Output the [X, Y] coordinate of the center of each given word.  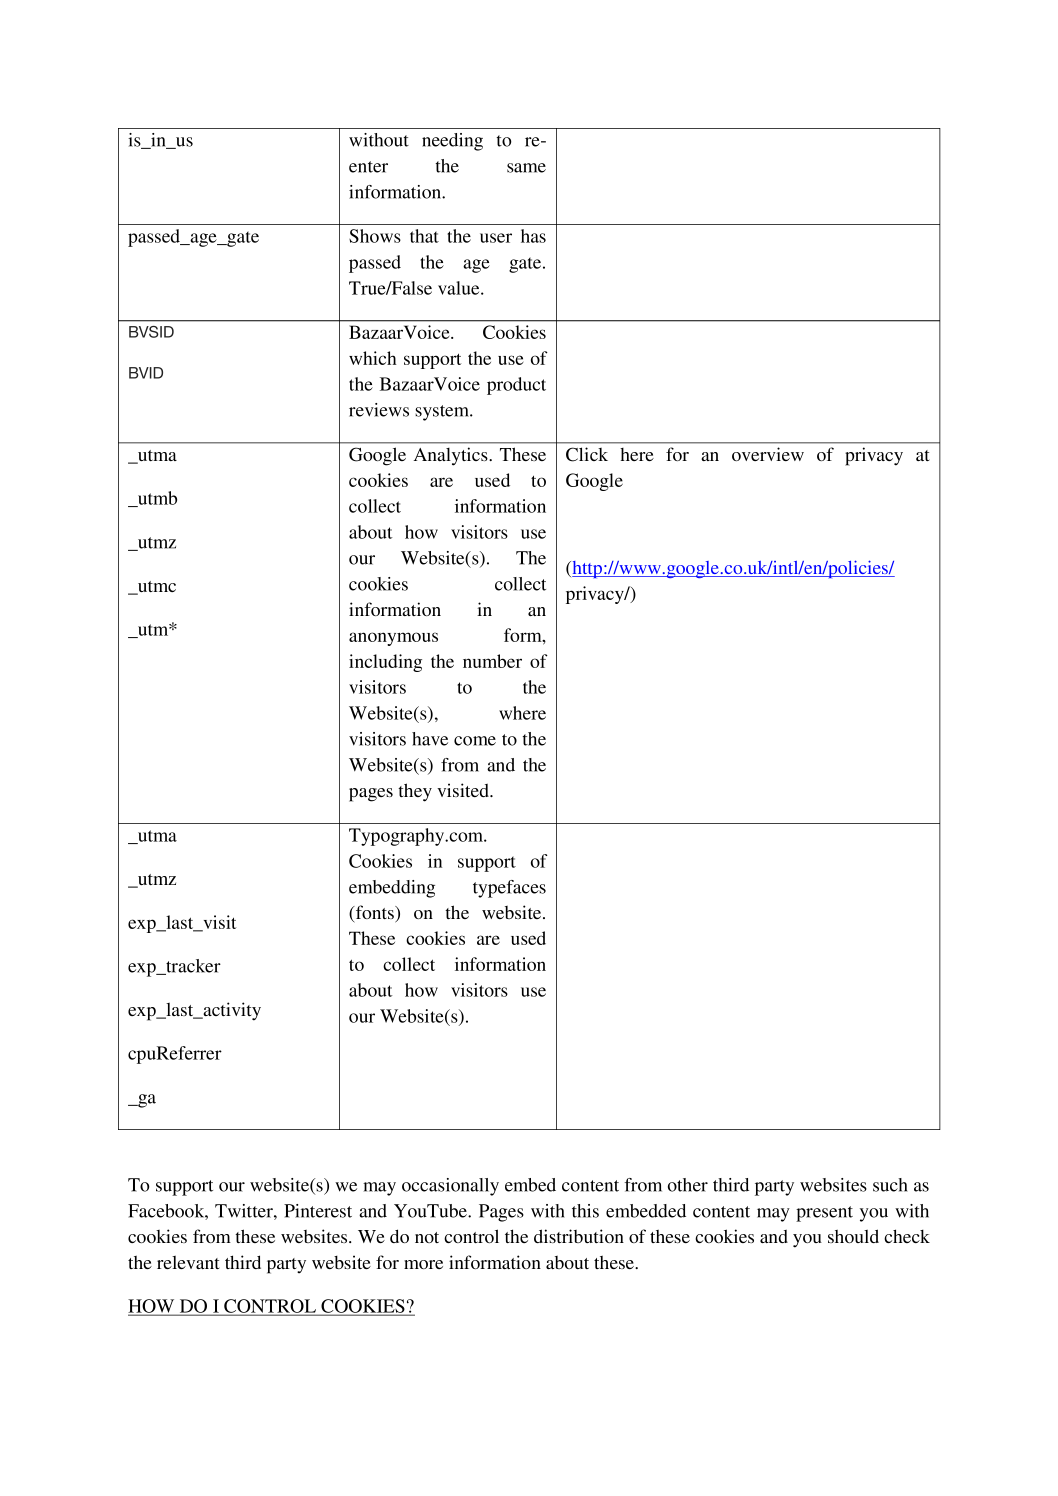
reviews [379, 410]
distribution [579, 1236]
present [824, 1214]
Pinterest [318, 1211]
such [890, 1185]
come [475, 741]
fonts [375, 913]
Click [587, 454]
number [492, 661]
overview [768, 454]
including [385, 663]
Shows [375, 236]
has [533, 236]
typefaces [509, 889]
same [526, 168]
